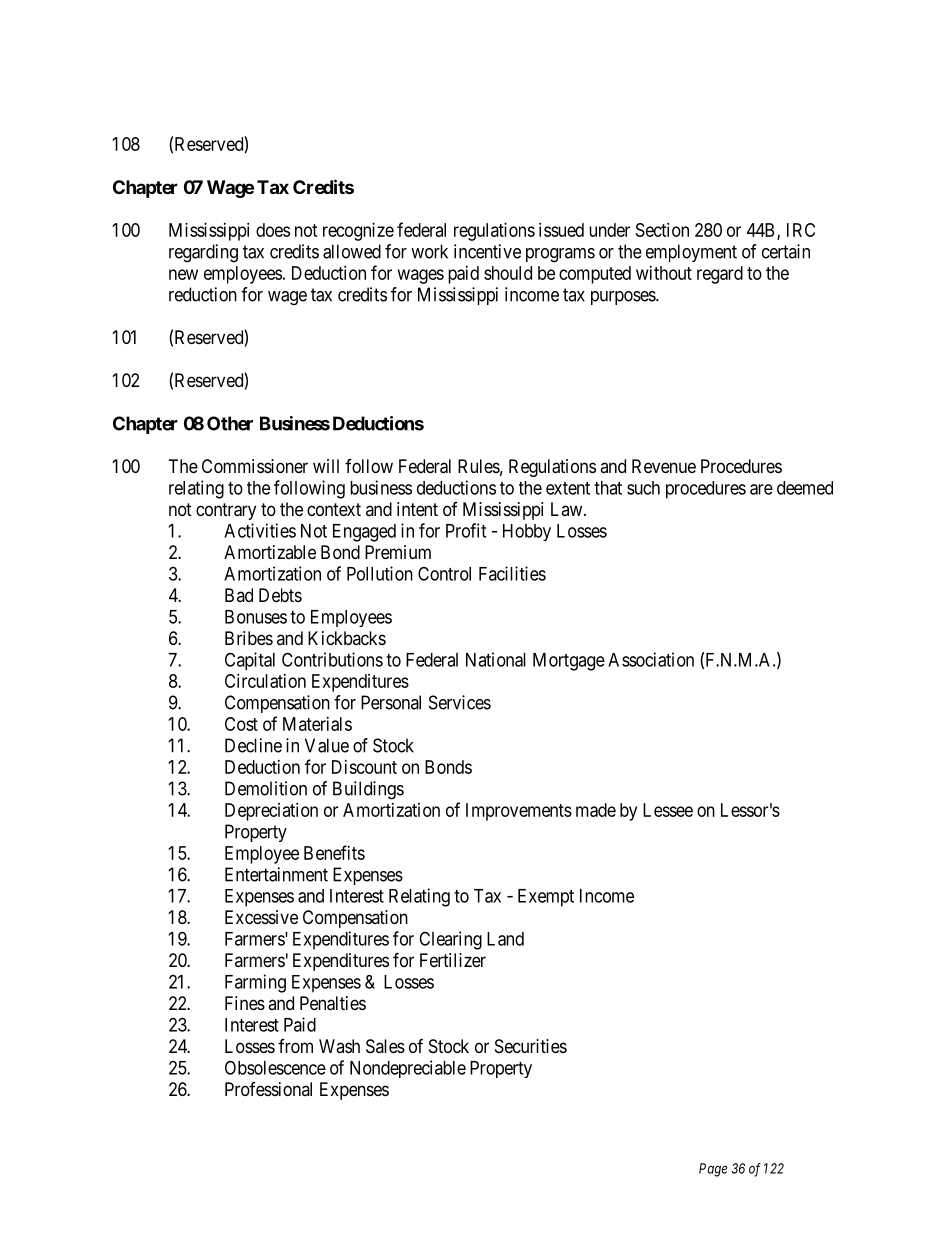  What do you see at coordinates (691, 253) in the screenshot?
I see `employment` at bounding box center [691, 253].
